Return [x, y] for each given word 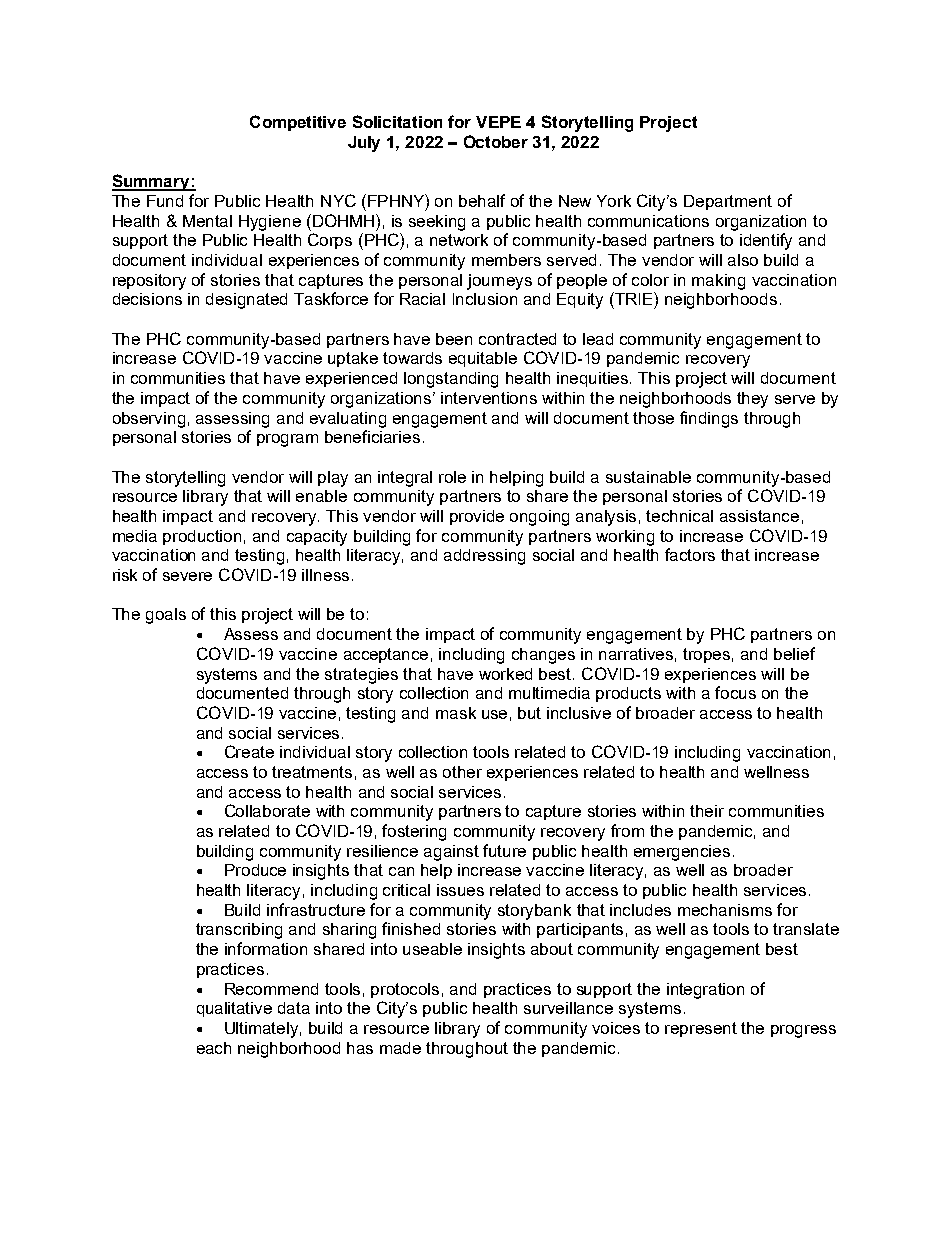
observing [149, 420]
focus [735, 692]
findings [709, 419]
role [452, 477]
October [496, 141]
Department [728, 202]
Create [249, 751]
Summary [152, 182]
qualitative [234, 1009]
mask [456, 713]
